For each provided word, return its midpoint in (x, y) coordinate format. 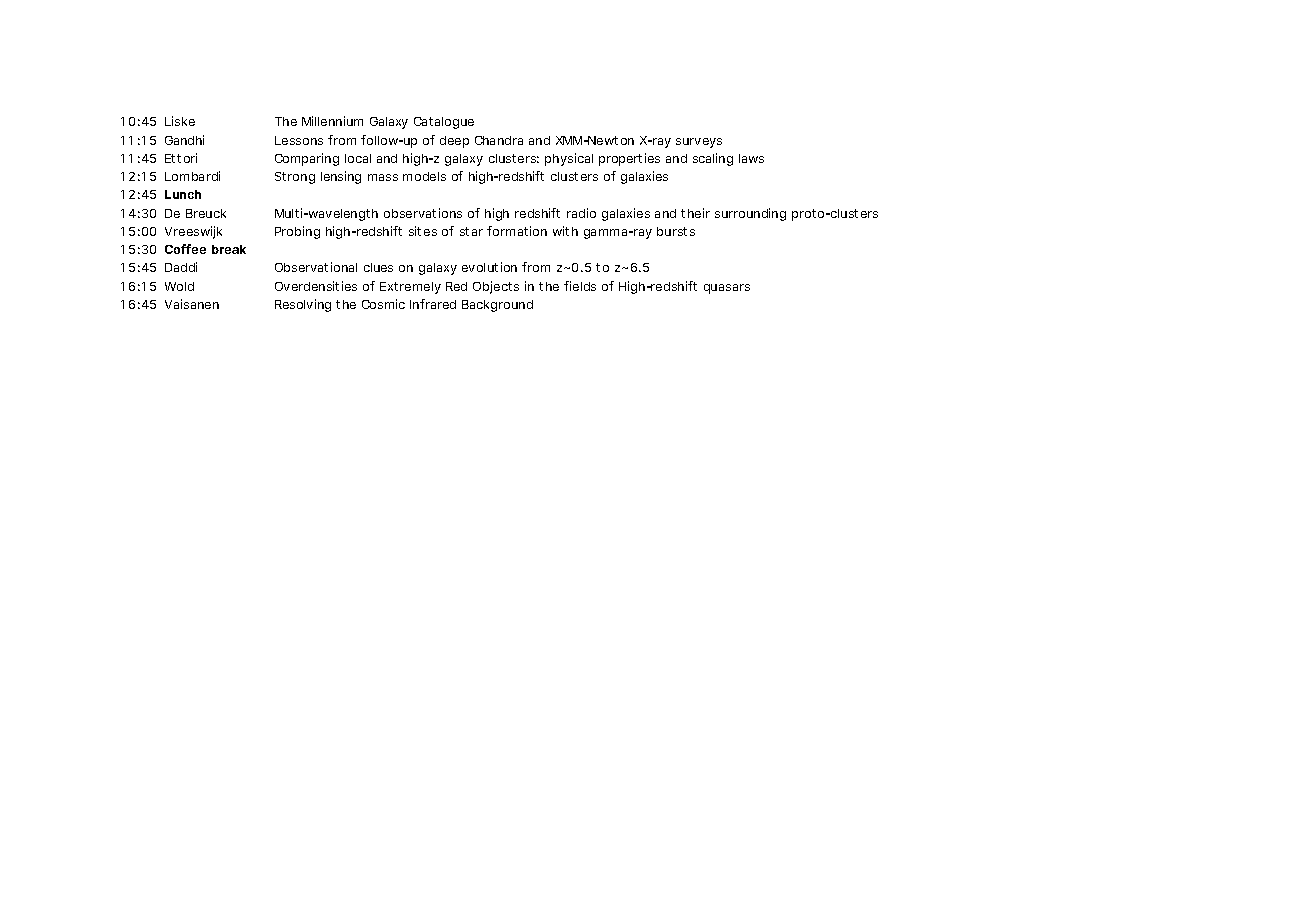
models (424, 176)
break (229, 249)
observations (423, 213)
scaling (713, 159)
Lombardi (192, 176)
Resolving (303, 305)
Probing (297, 232)
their (695, 213)
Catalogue (444, 123)
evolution (489, 267)
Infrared (433, 304)
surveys (699, 143)
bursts (676, 231)
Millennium (332, 121)
